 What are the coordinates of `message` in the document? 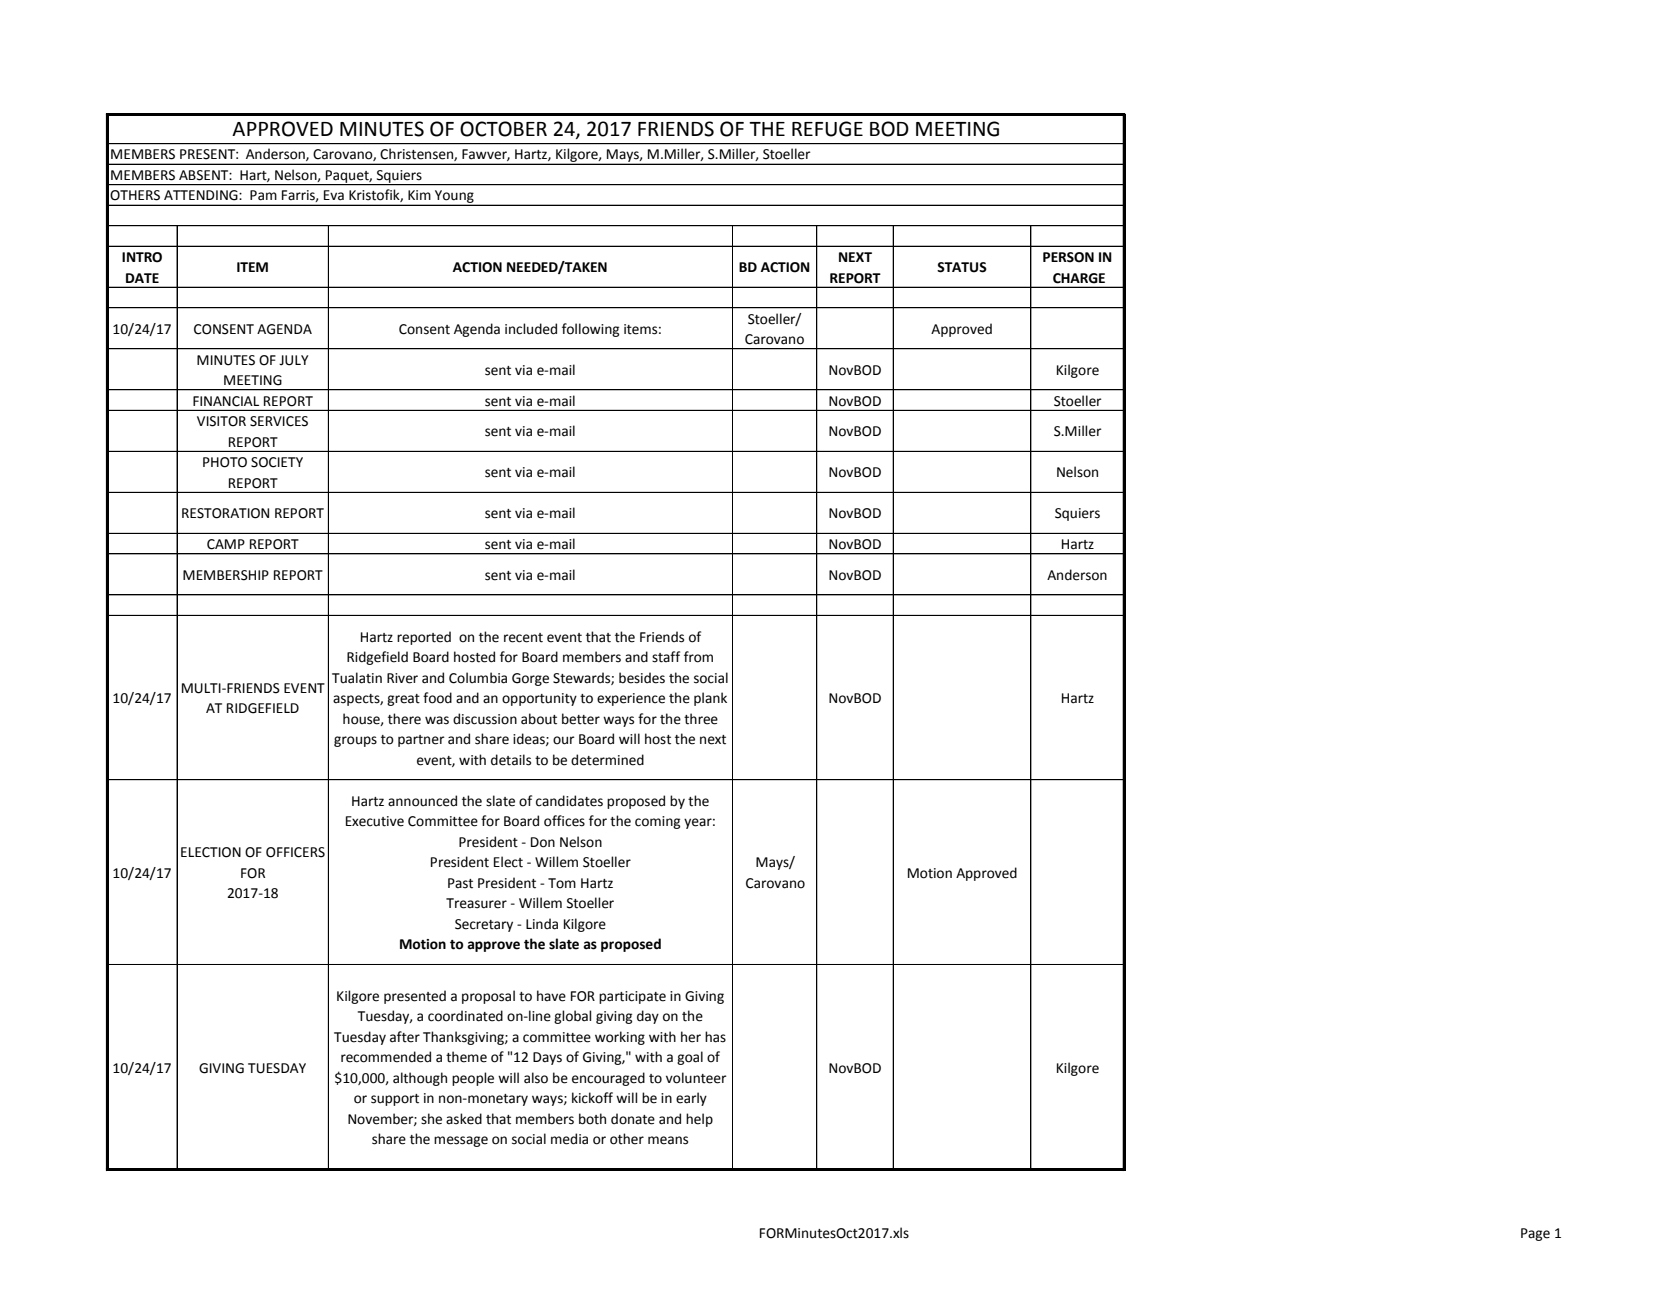 It's located at (461, 1141).
